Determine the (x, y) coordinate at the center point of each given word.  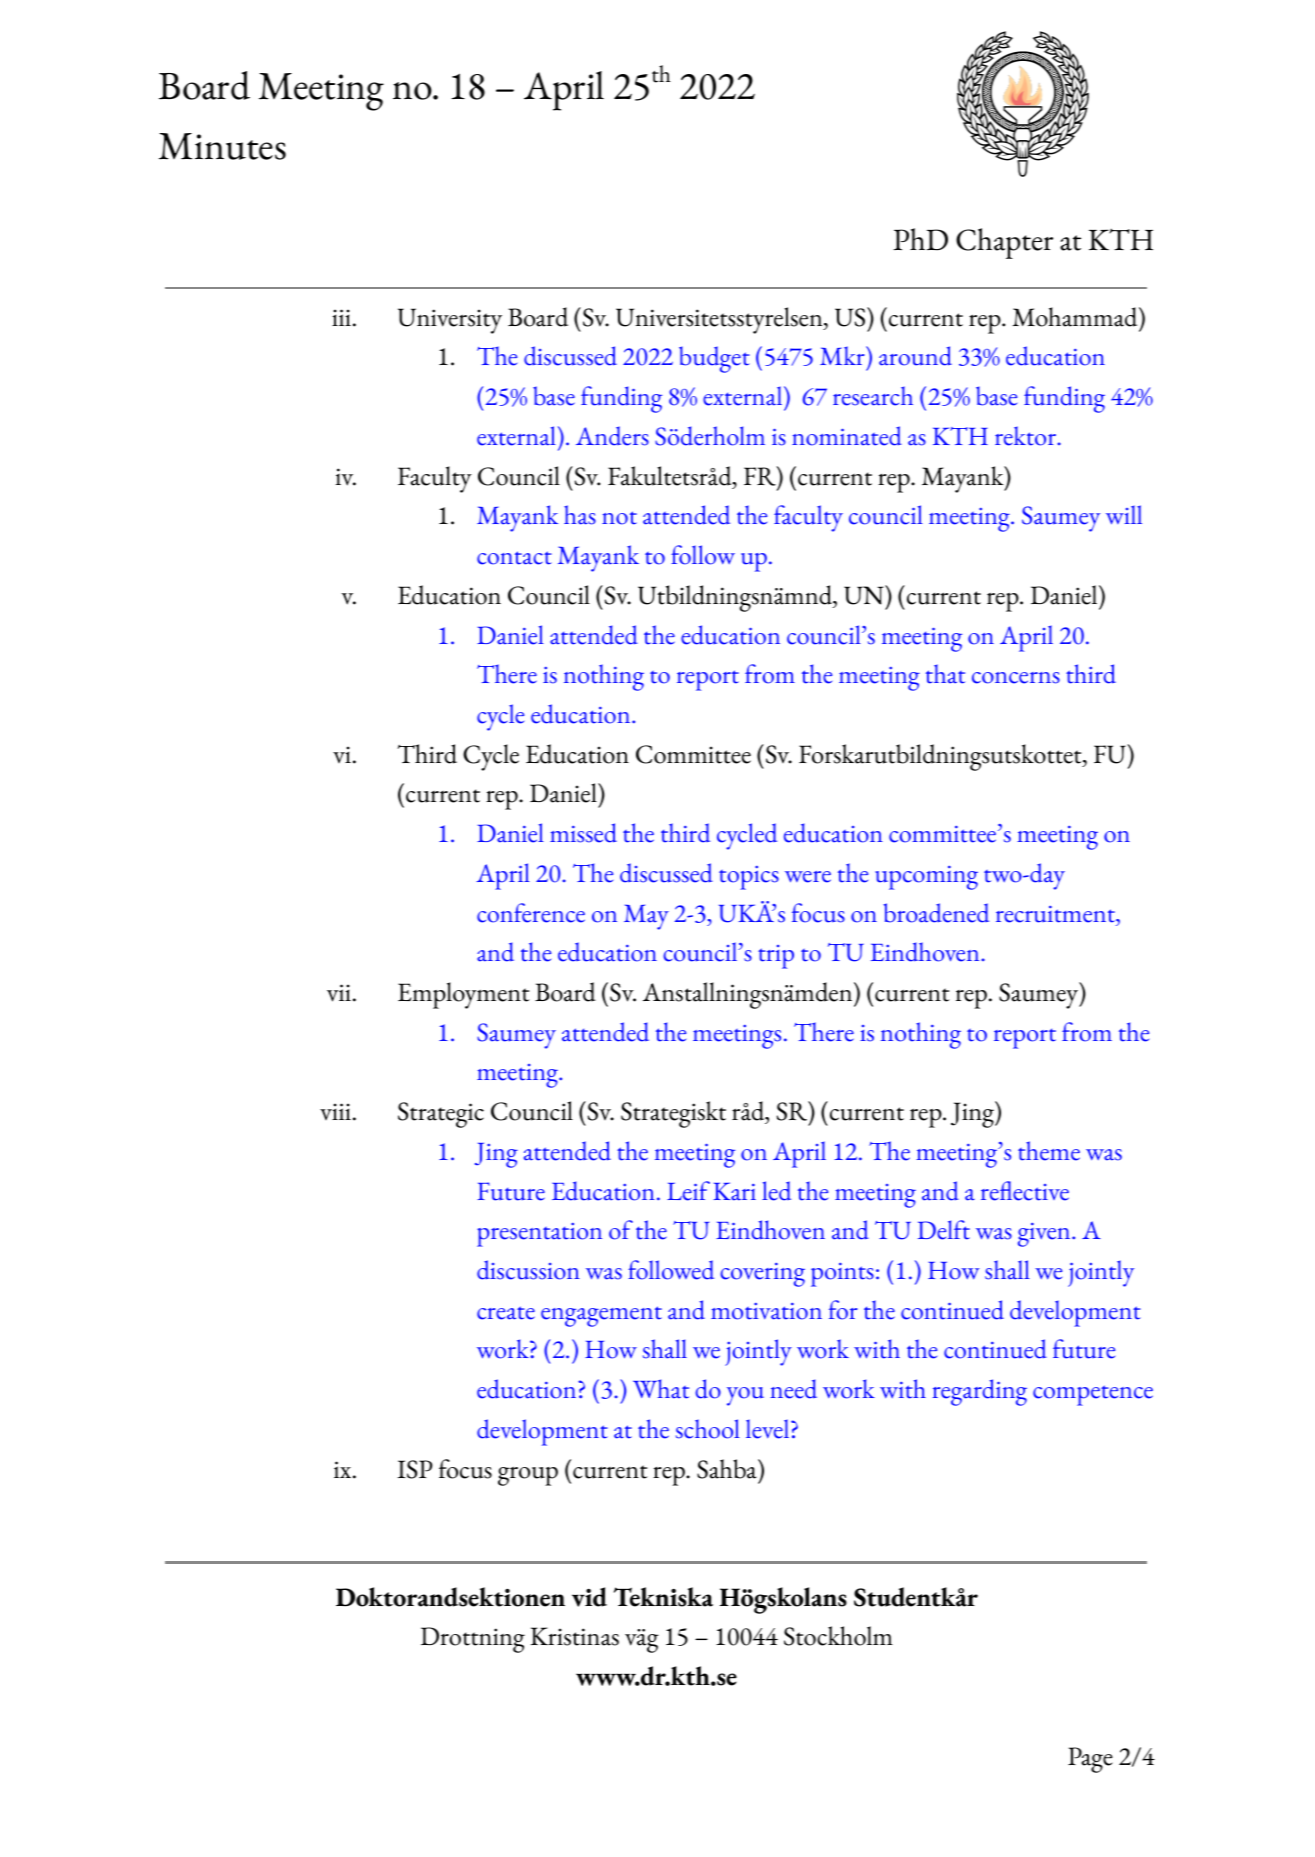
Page (1090, 1760)
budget (714, 359)
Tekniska (663, 1597)
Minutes (222, 146)
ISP (414, 1469)
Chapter (1004, 243)
